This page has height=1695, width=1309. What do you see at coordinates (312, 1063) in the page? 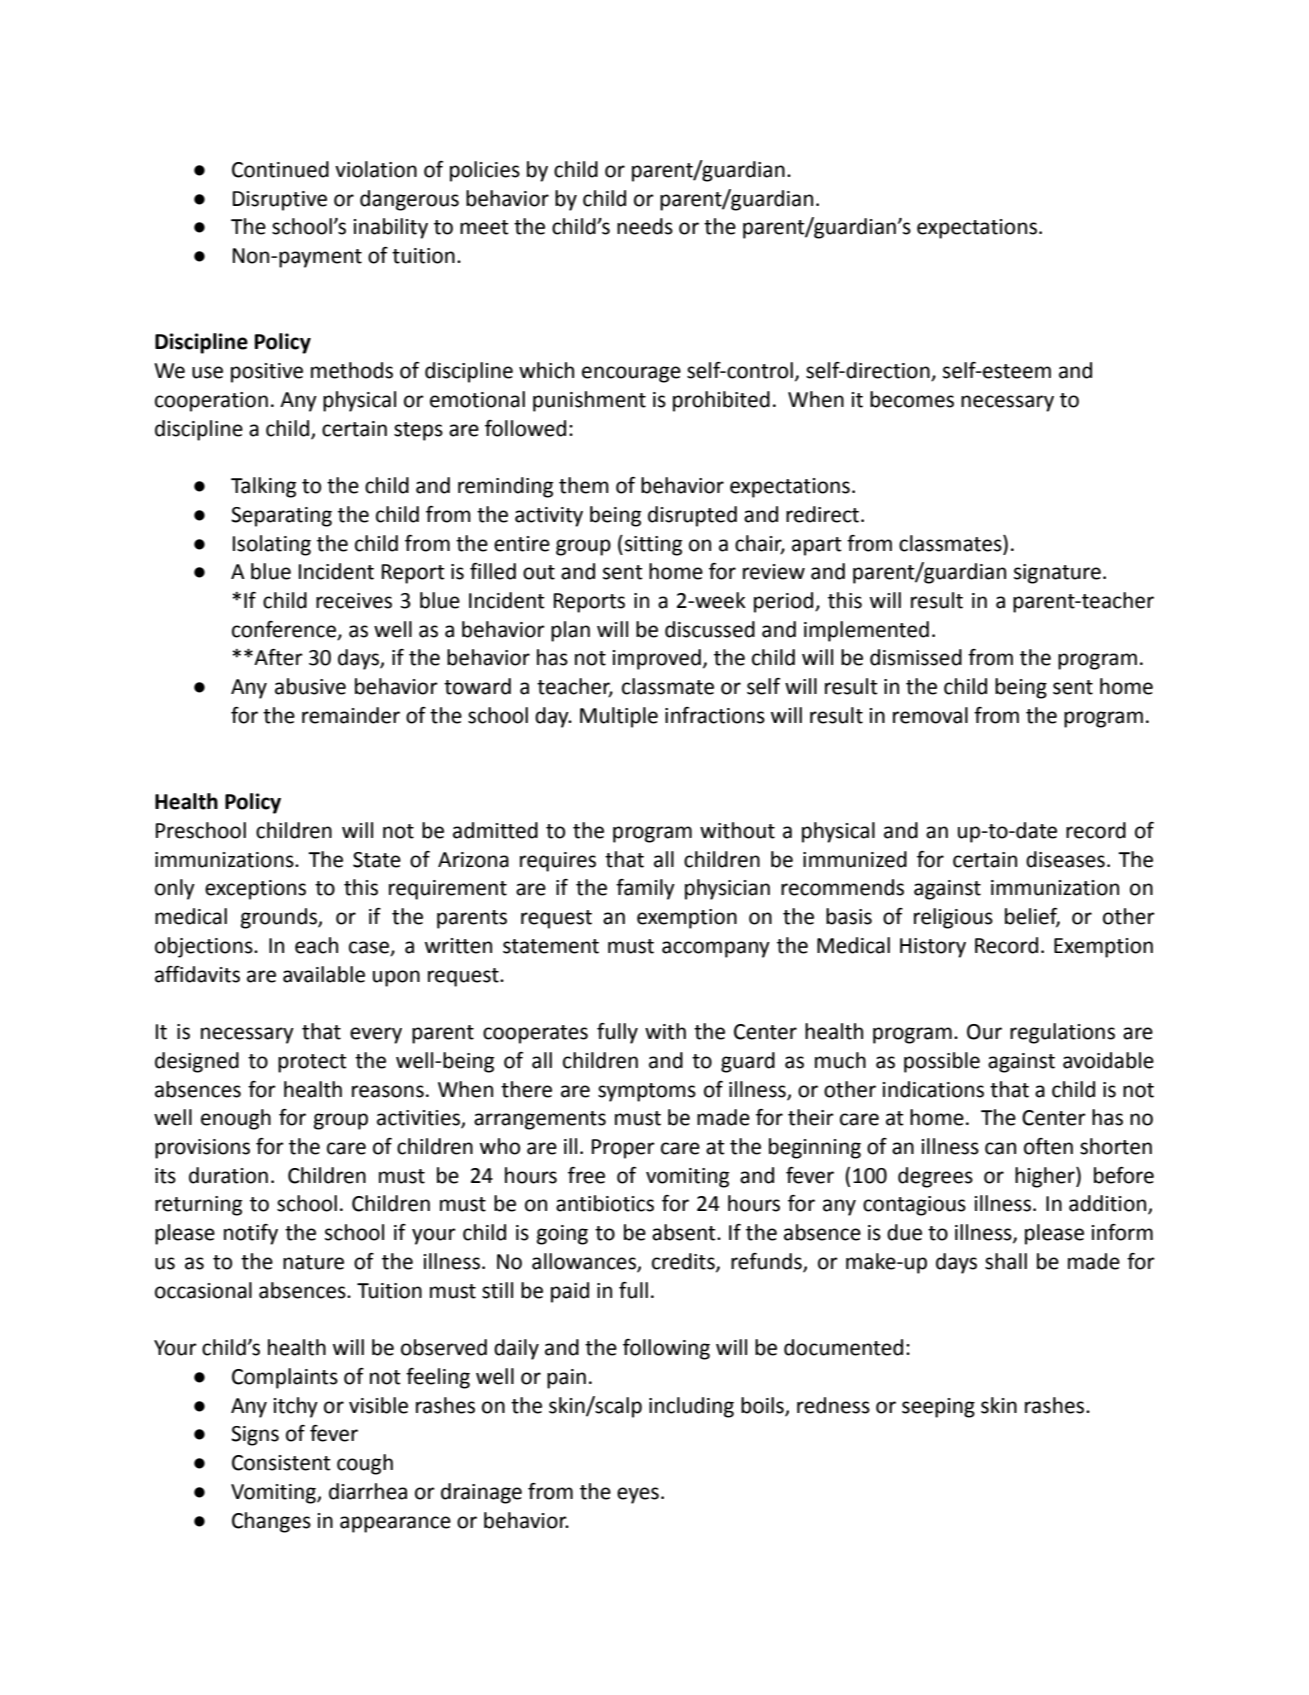
I see `protect` at bounding box center [312, 1063].
